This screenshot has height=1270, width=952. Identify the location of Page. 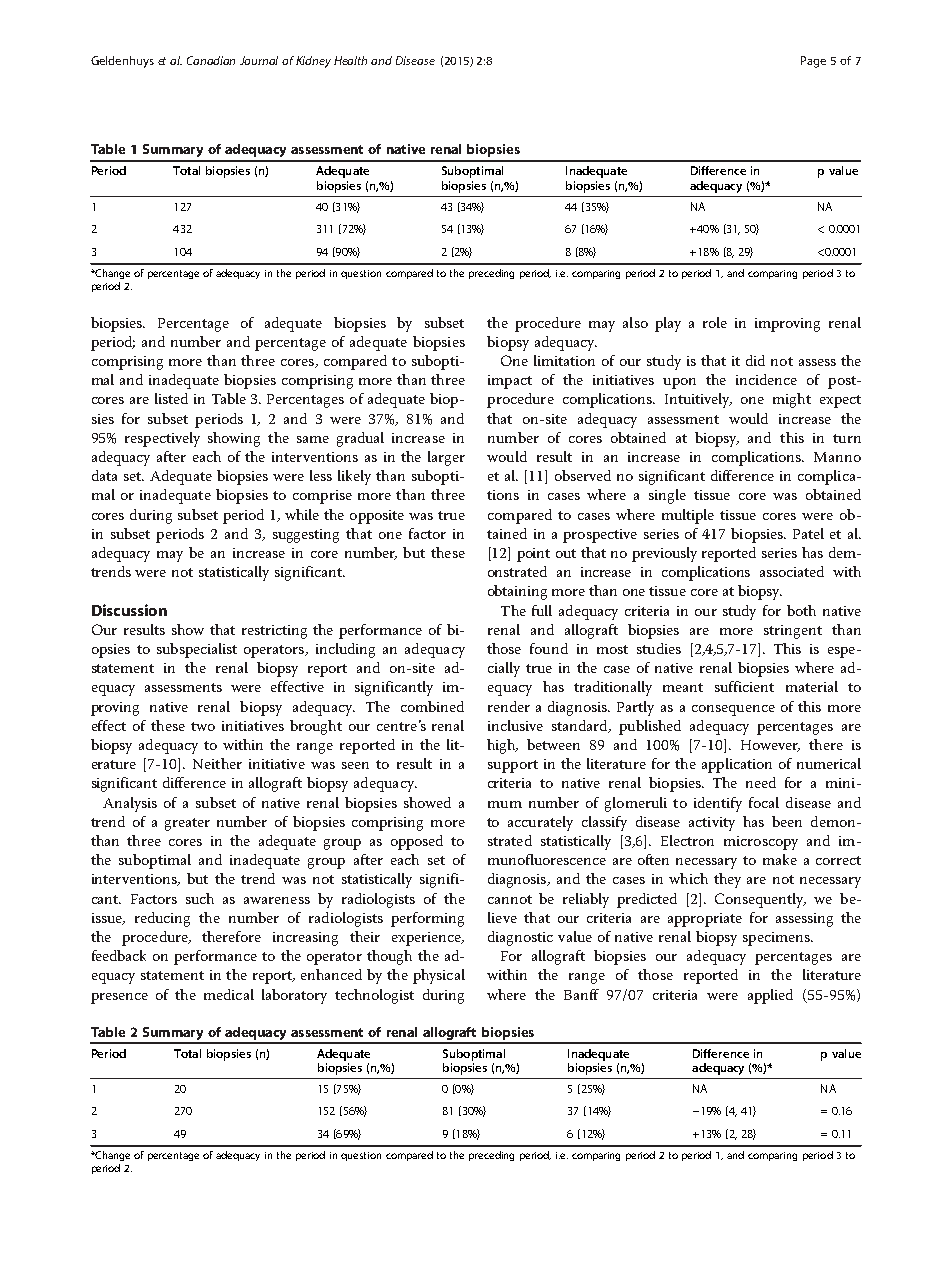
(813, 62).
